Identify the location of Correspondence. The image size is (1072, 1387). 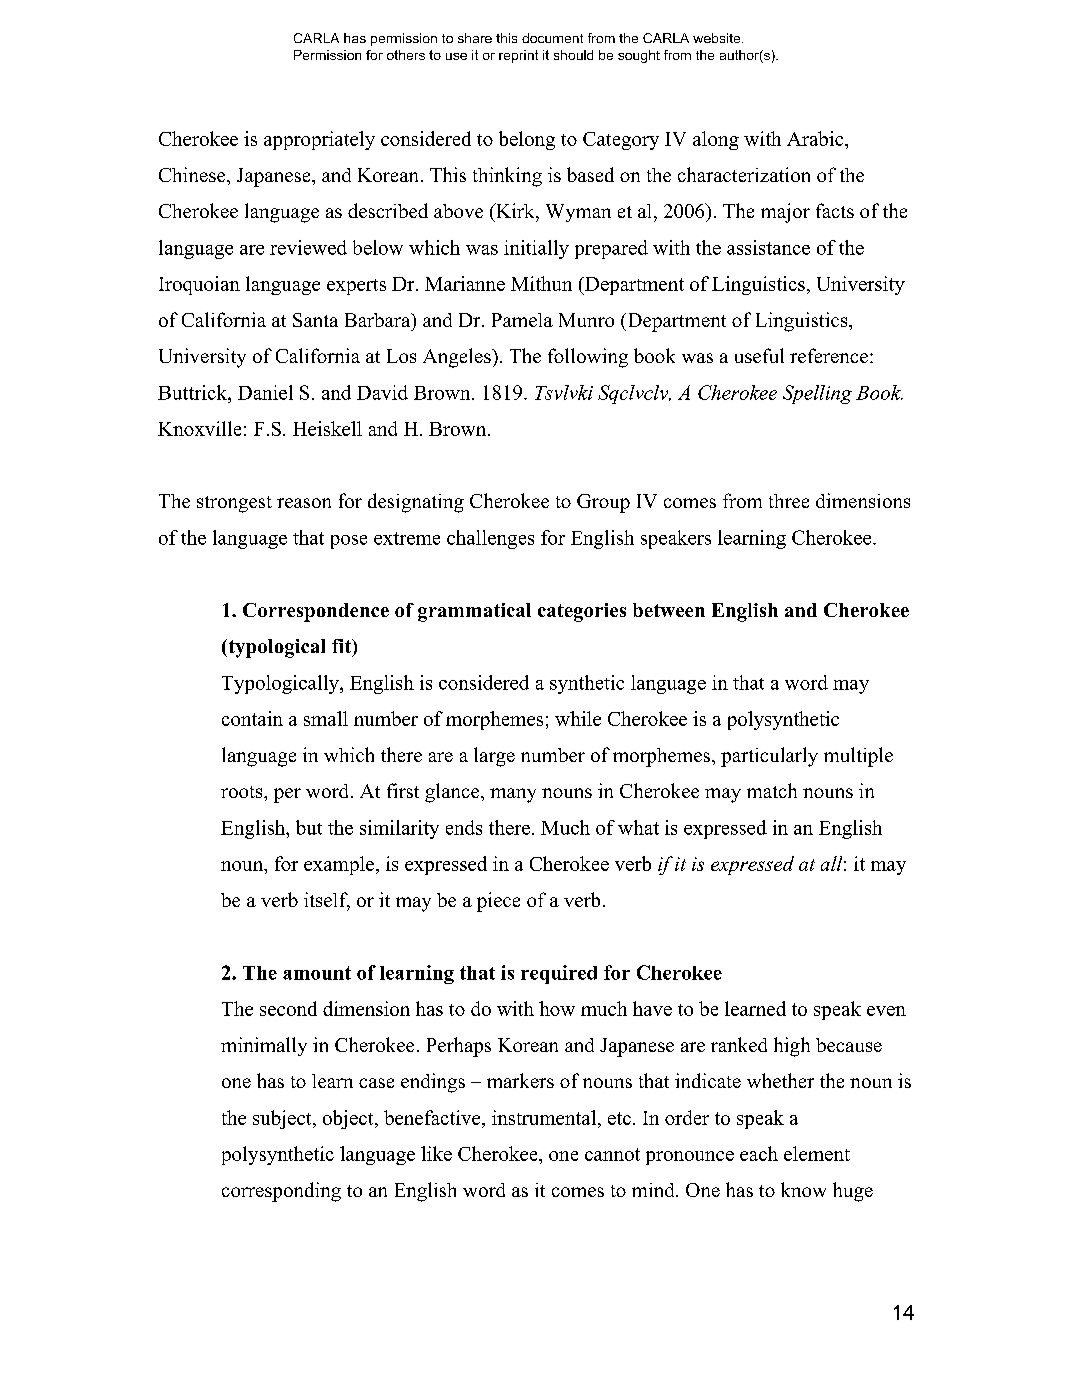
(316, 612).
